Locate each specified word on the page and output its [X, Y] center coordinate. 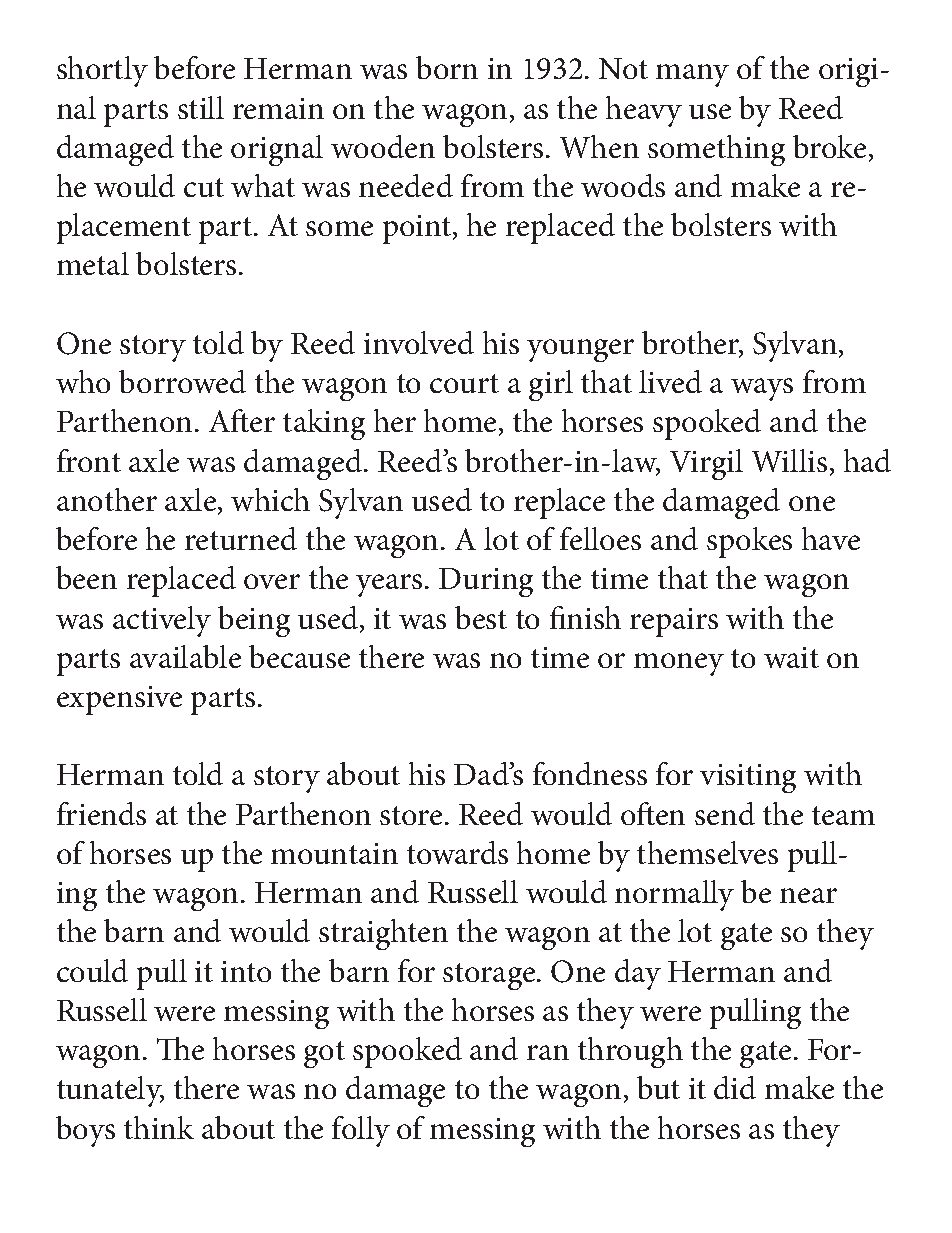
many [692, 75]
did [735, 1087]
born [447, 67]
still [201, 107]
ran [548, 1052]
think [159, 1127]
